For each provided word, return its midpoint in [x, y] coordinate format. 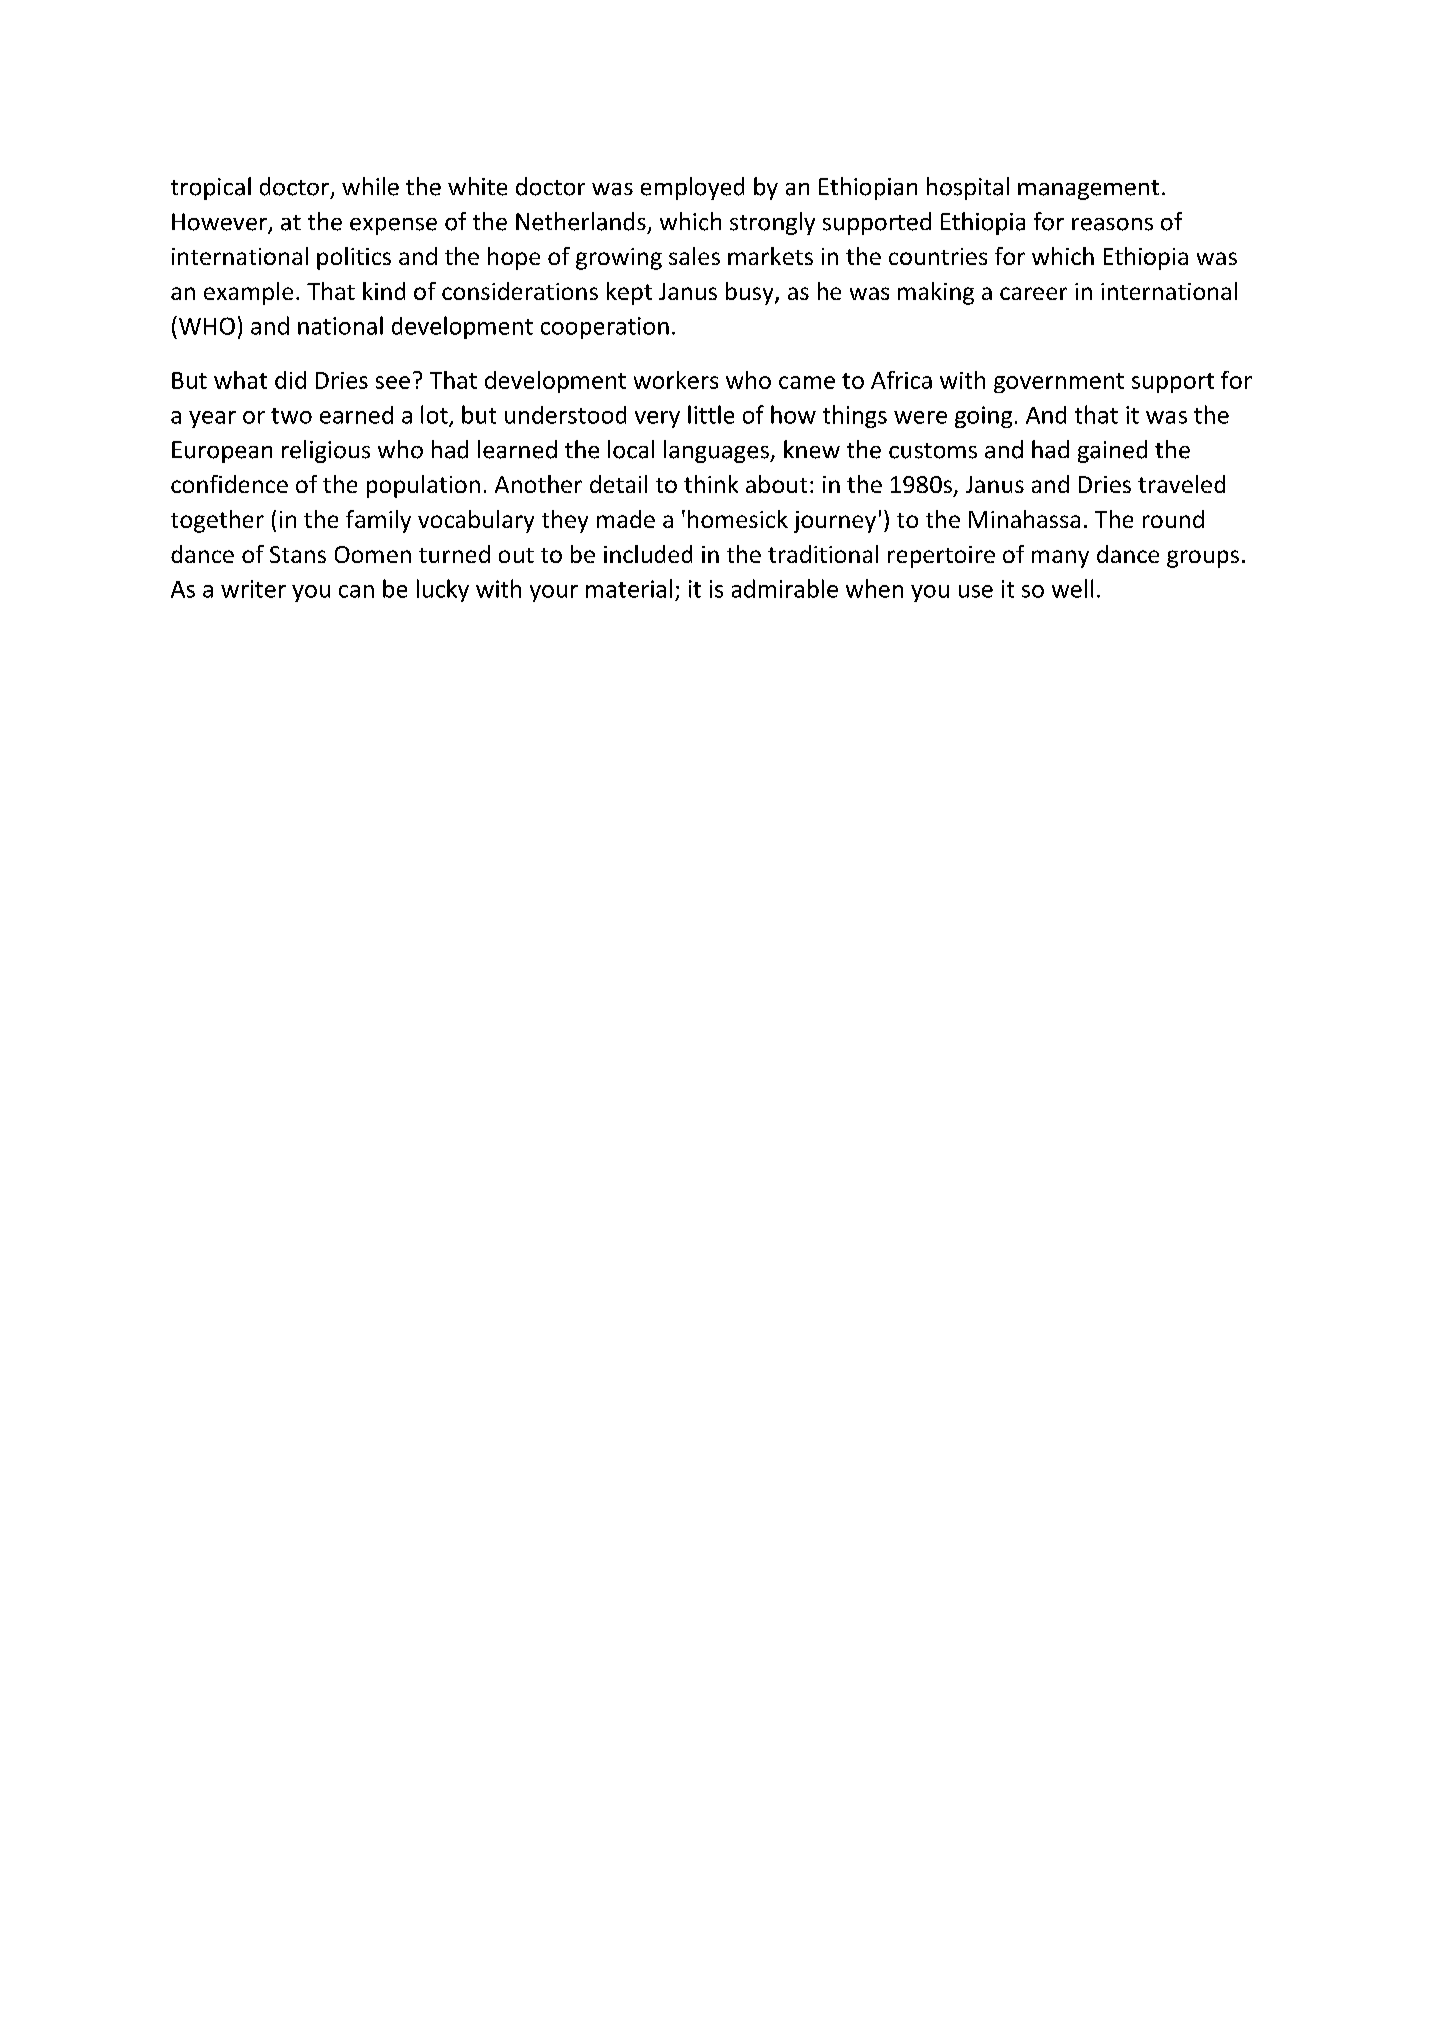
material [629, 588]
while [370, 186]
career [1033, 293]
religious [326, 451]
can [356, 591]
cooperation [605, 328]
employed [692, 188]
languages [717, 451]
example [248, 293]
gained [1112, 451]
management [1088, 190]
